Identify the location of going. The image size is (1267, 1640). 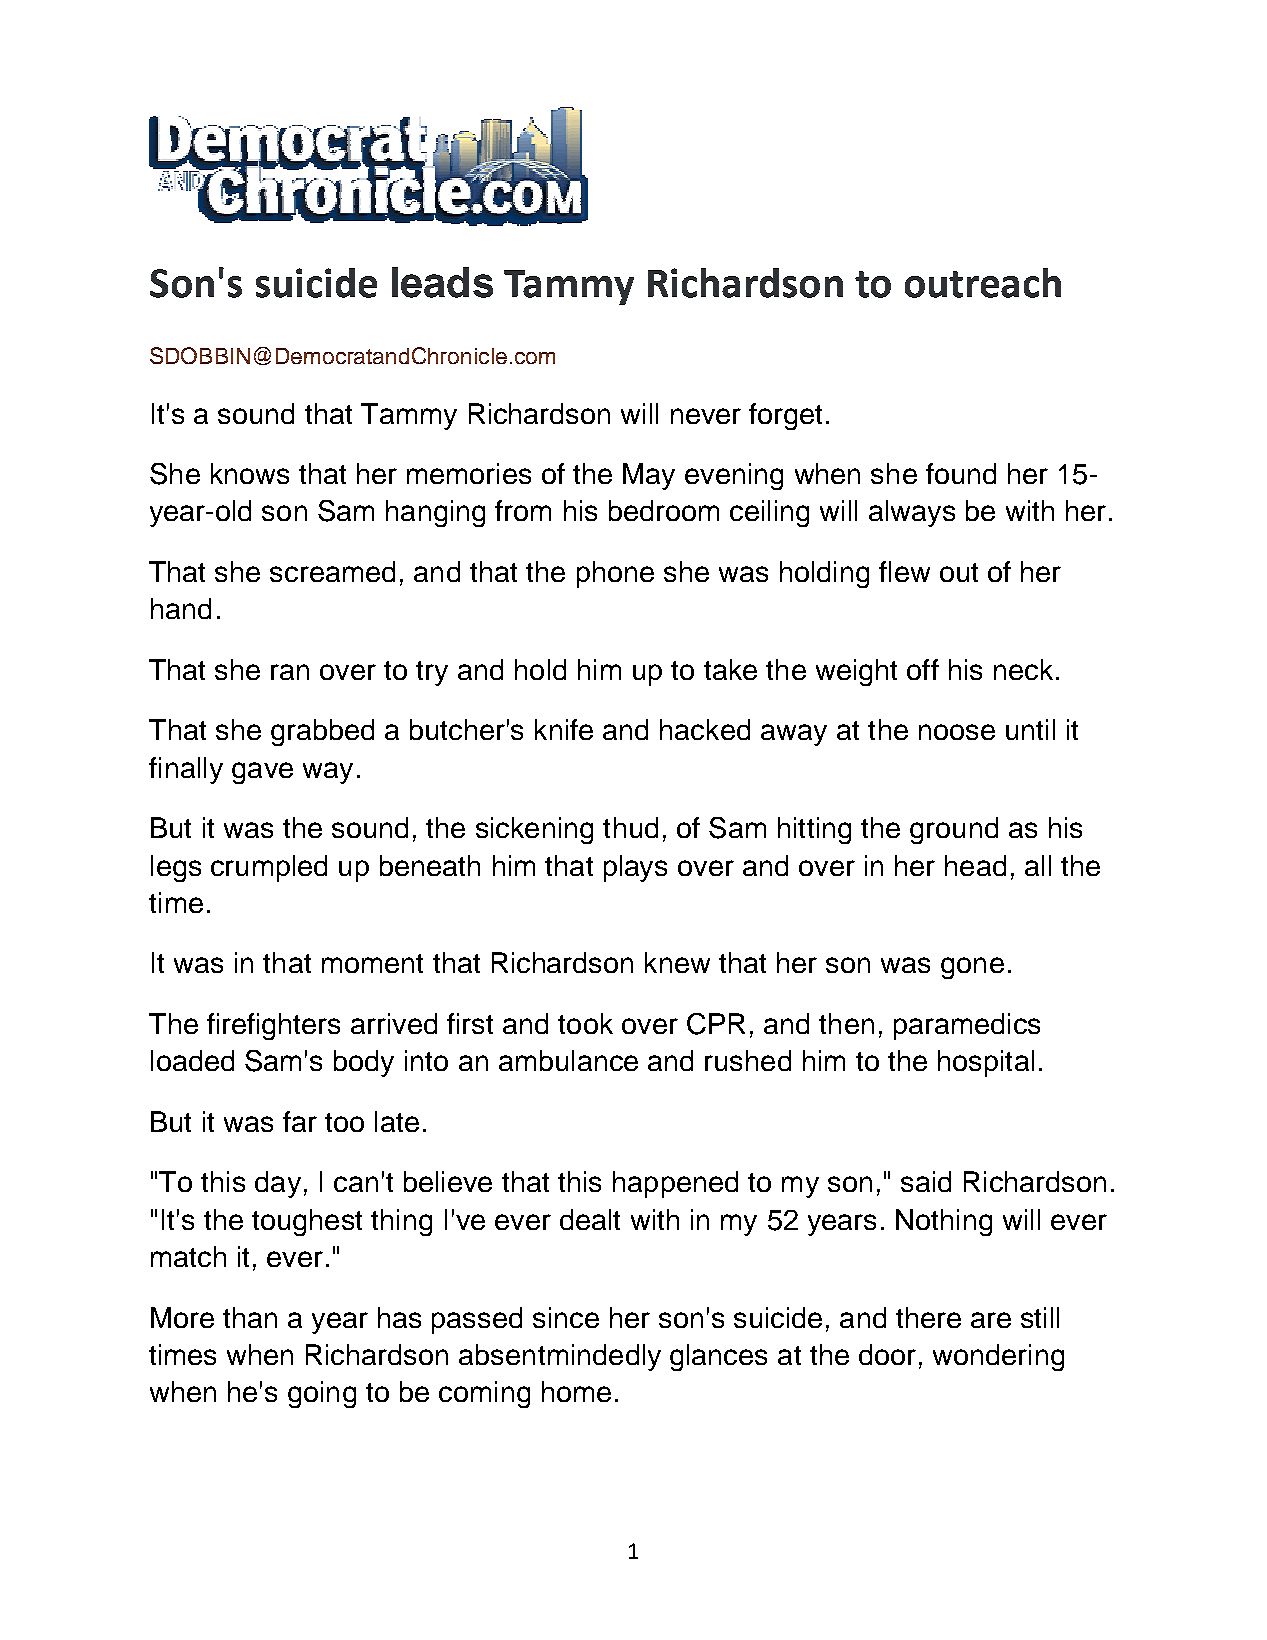
(322, 1394).
